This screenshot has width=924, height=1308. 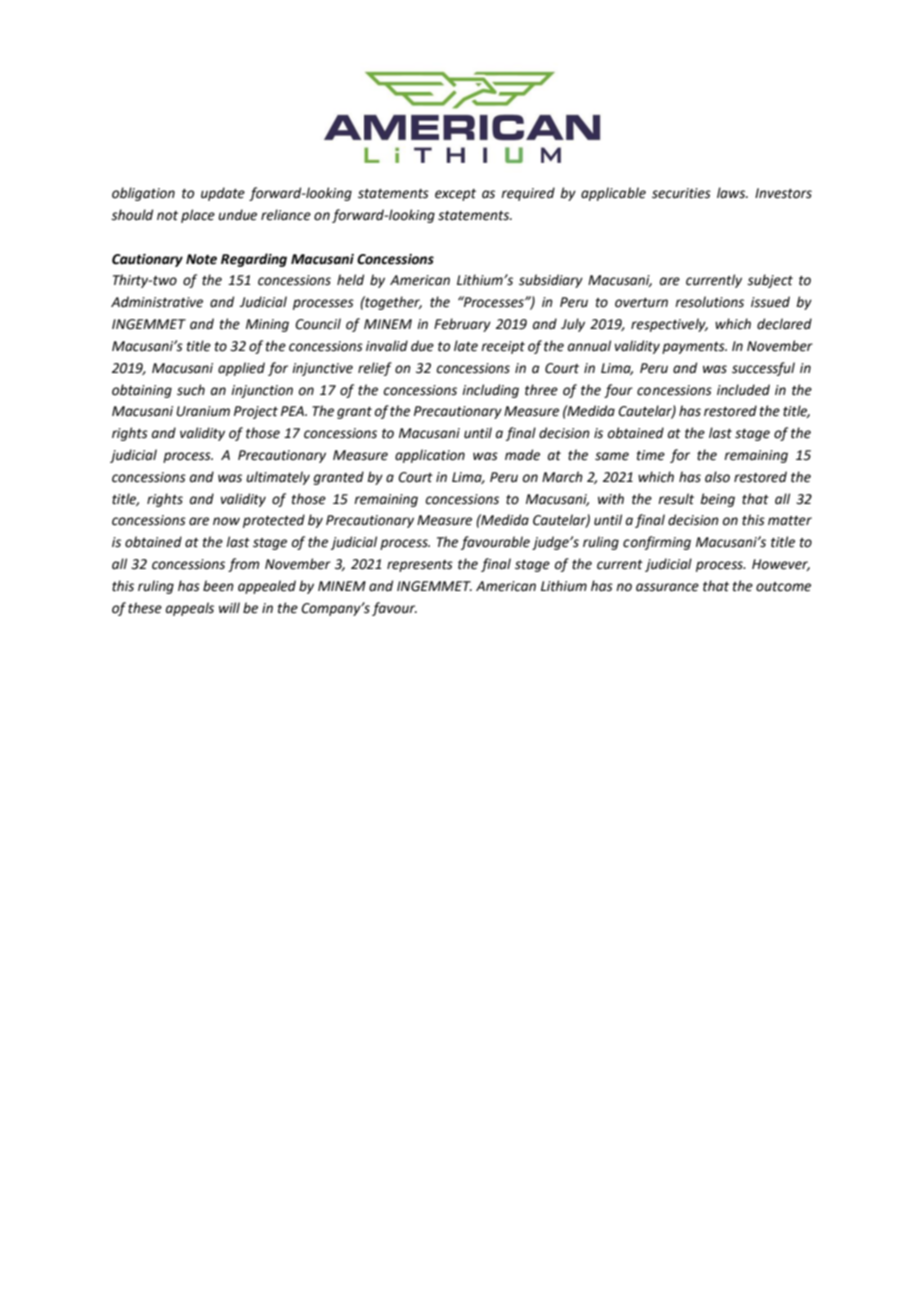 I want to click on resolutions, so click(x=709, y=302).
